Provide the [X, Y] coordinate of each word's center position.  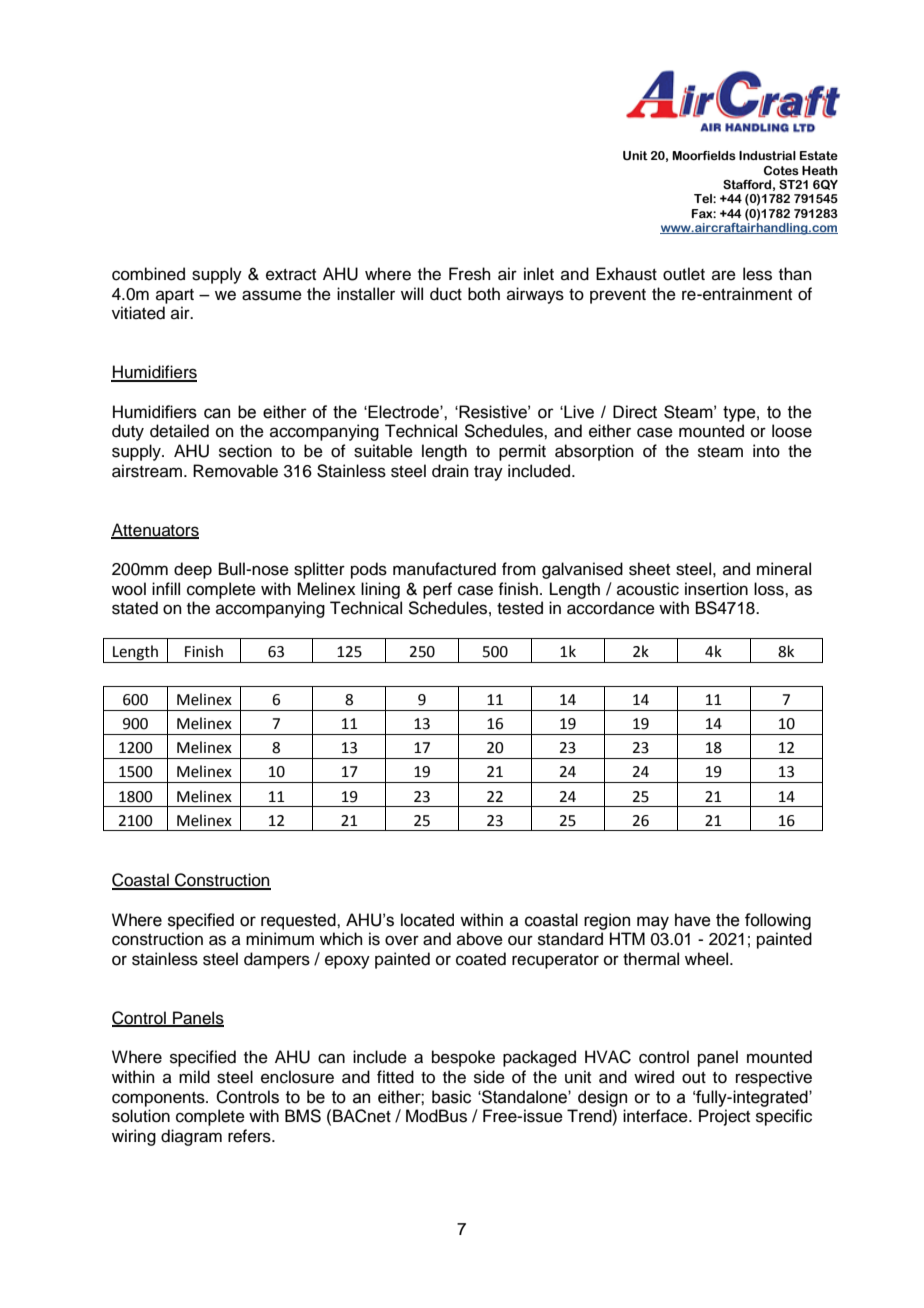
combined [148, 274]
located [427, 920]
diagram [191, 1137]
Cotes [781, 170]
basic [451, 1097]
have [693, 920]
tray [488, 473]
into [766, 451]
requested [299, 921]
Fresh [470, 274]
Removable [235, 471]
